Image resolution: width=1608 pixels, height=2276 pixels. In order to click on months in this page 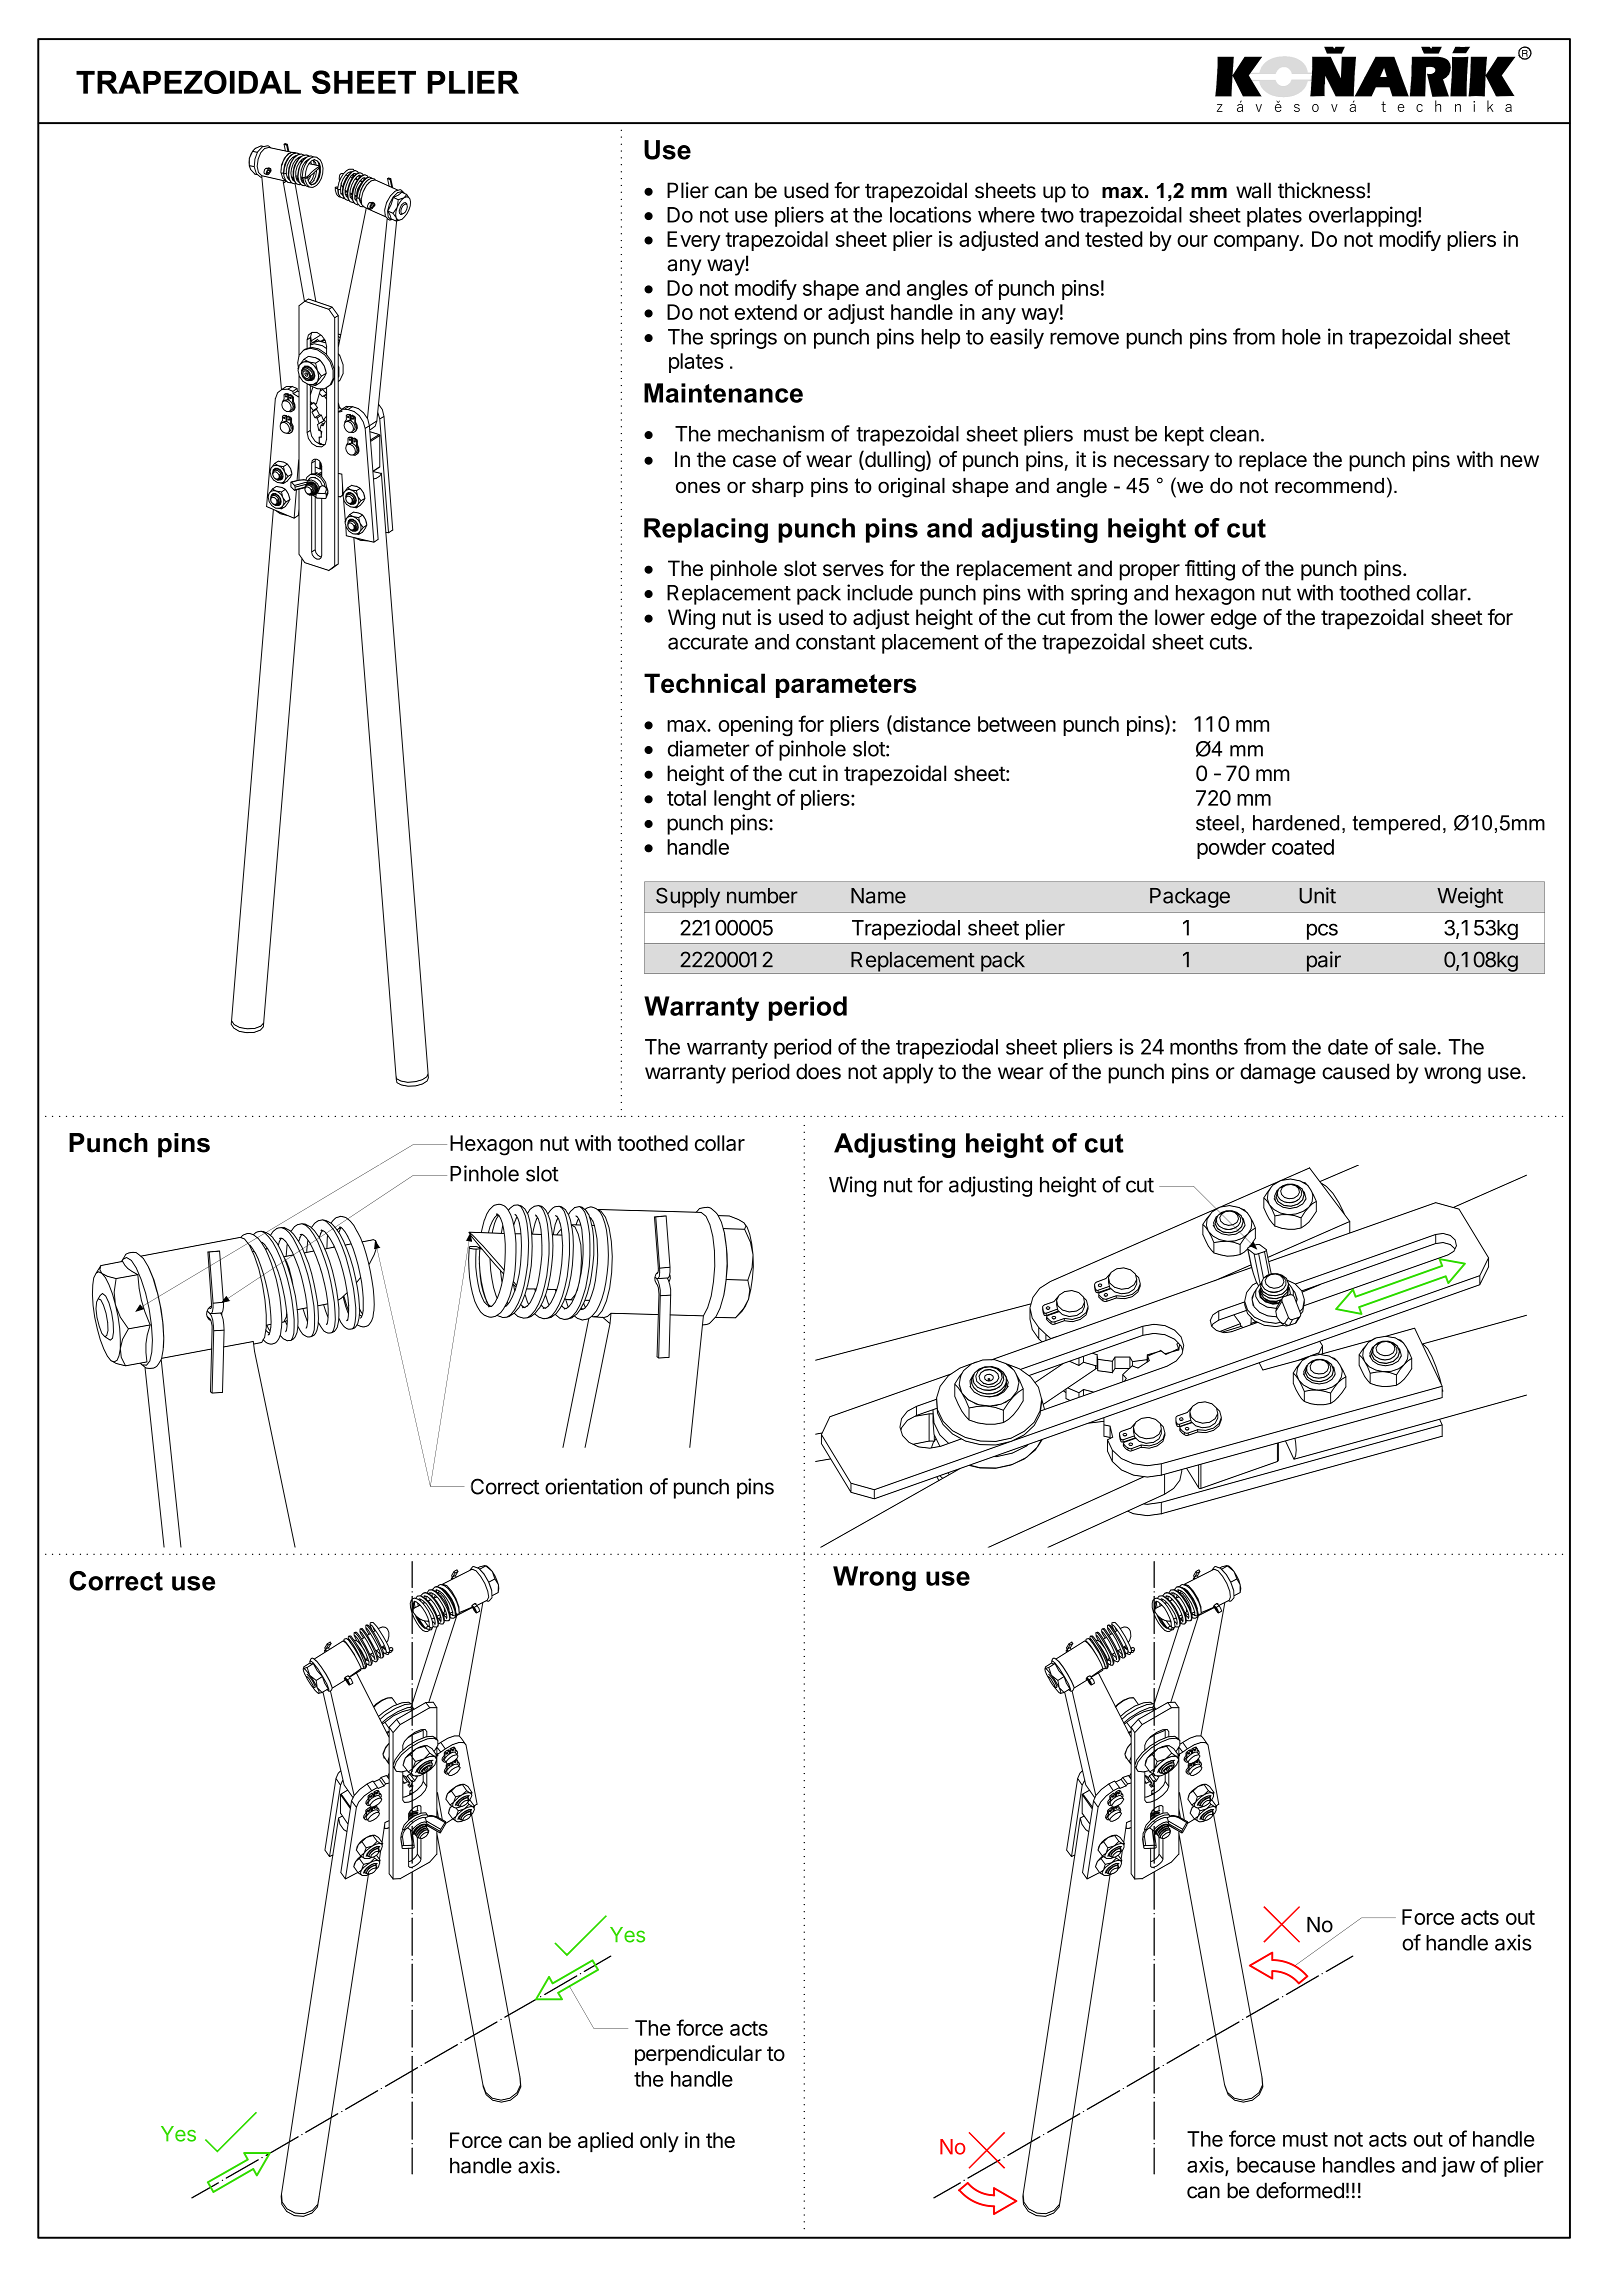, I will do `click(1204, 1047)`.
